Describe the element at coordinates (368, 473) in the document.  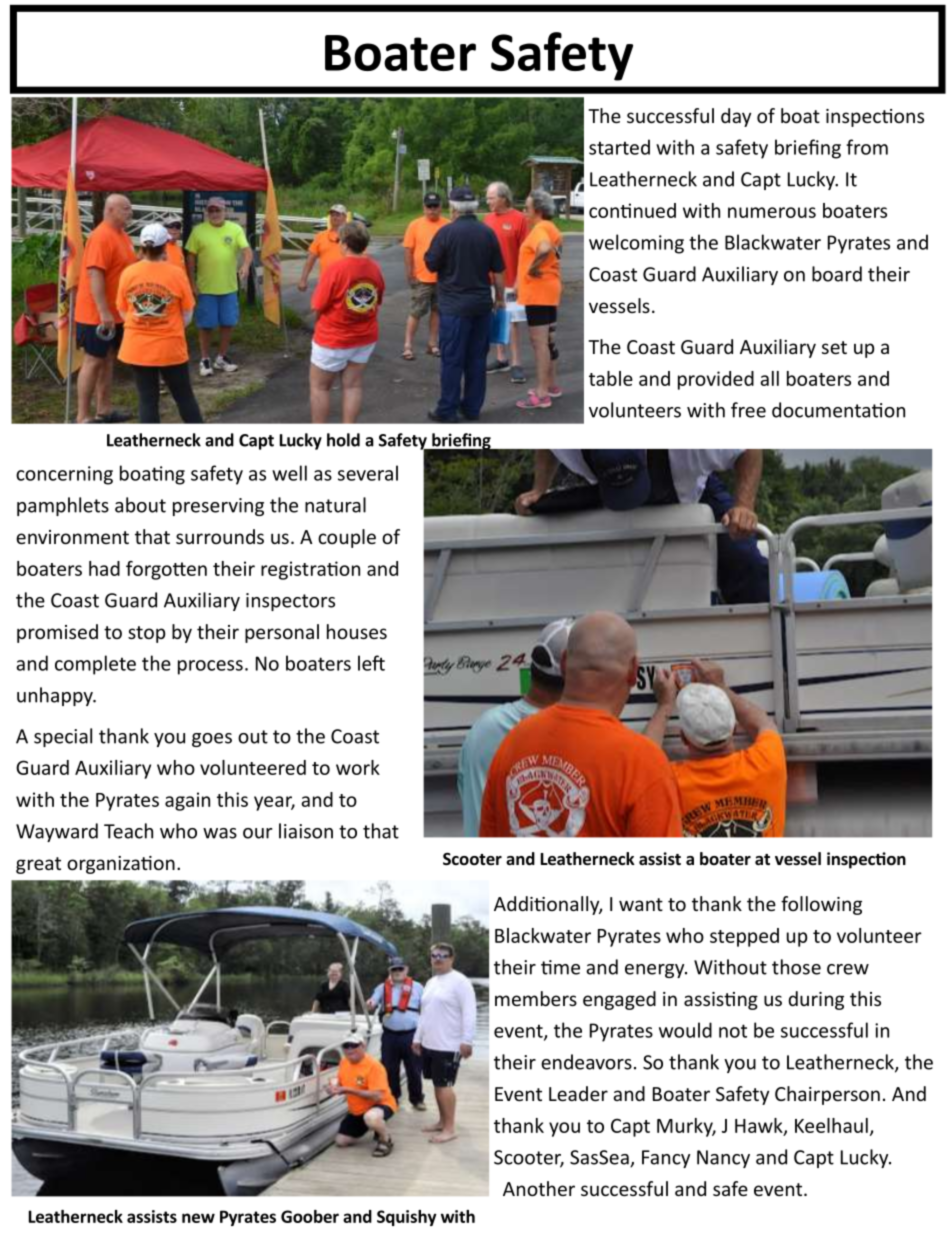
I see `several` at that location.
